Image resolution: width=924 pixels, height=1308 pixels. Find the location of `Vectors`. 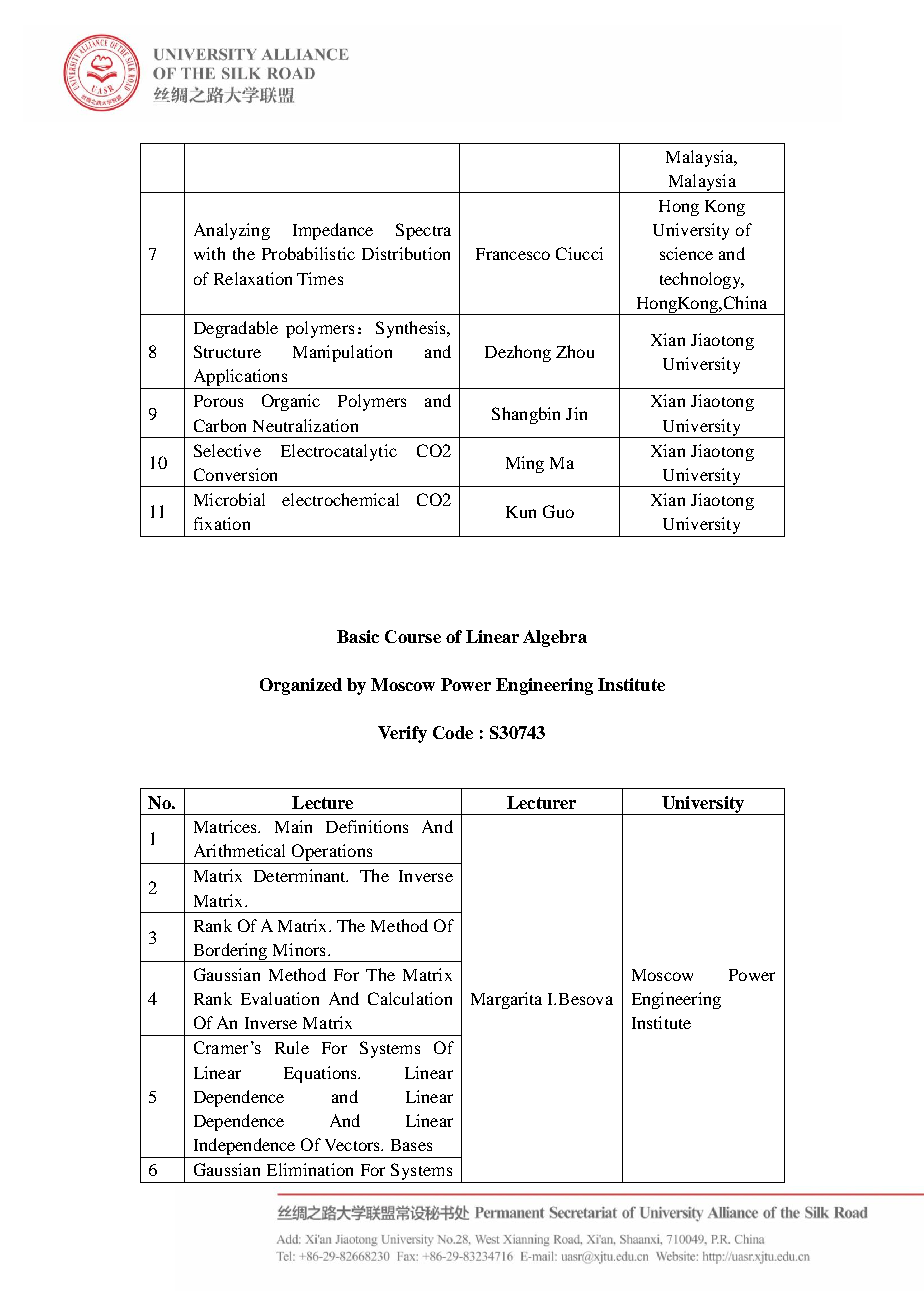

Vectors is located at coordinates (353, 1145).
